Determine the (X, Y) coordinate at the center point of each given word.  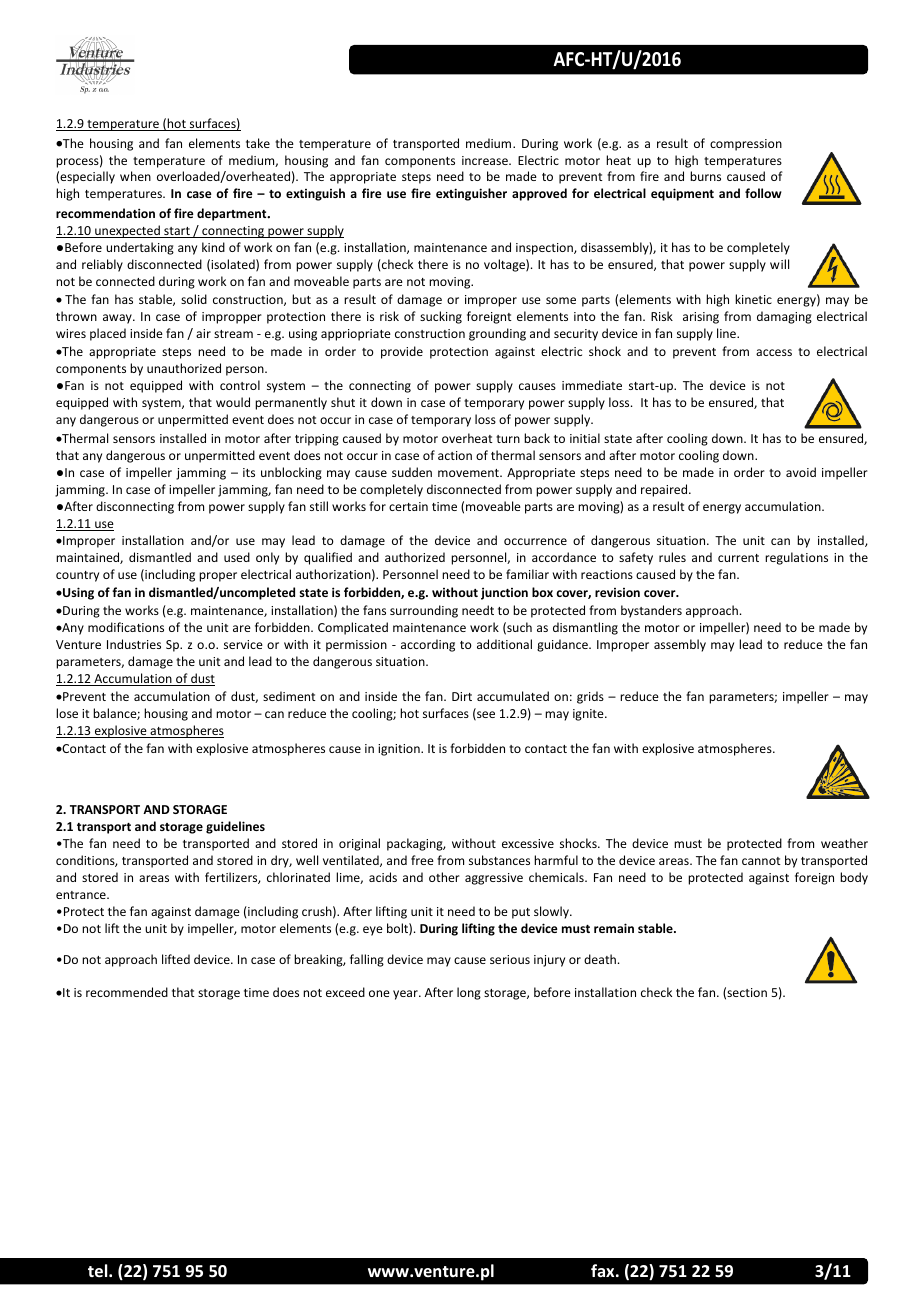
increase (486, 160)
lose (67, 713)
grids (590, 697)
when (135, 176)
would (233, 402)
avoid (801, 472)
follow (763, 193)
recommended (127, 992)
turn (508, 439)
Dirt (462, 696)
